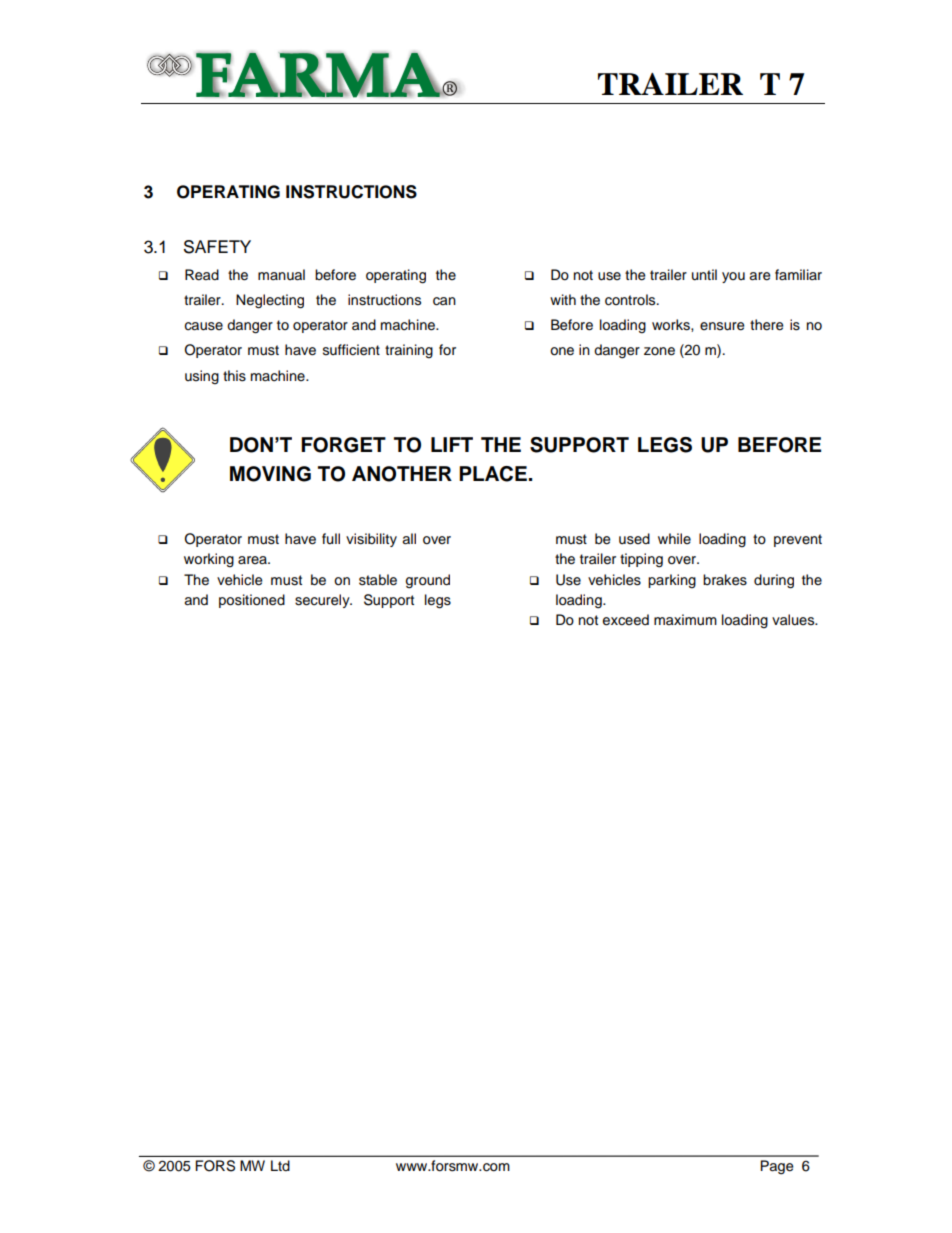  What do you see at coordinates (626, 620) in the screenshot?
I see `exceed` at bounding box center [626, 620].
